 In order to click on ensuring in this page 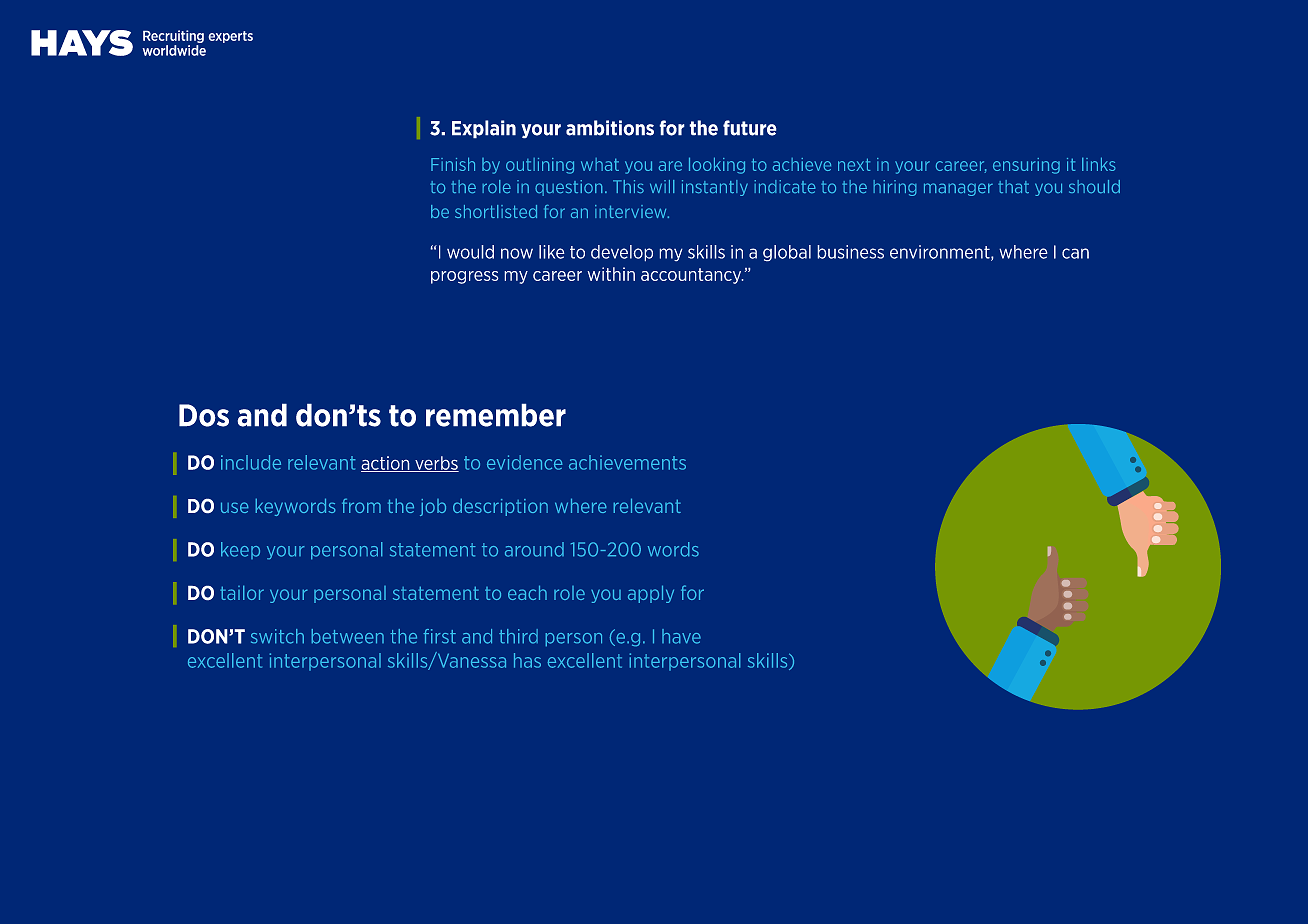, I will do `click(1026, 166)`.
